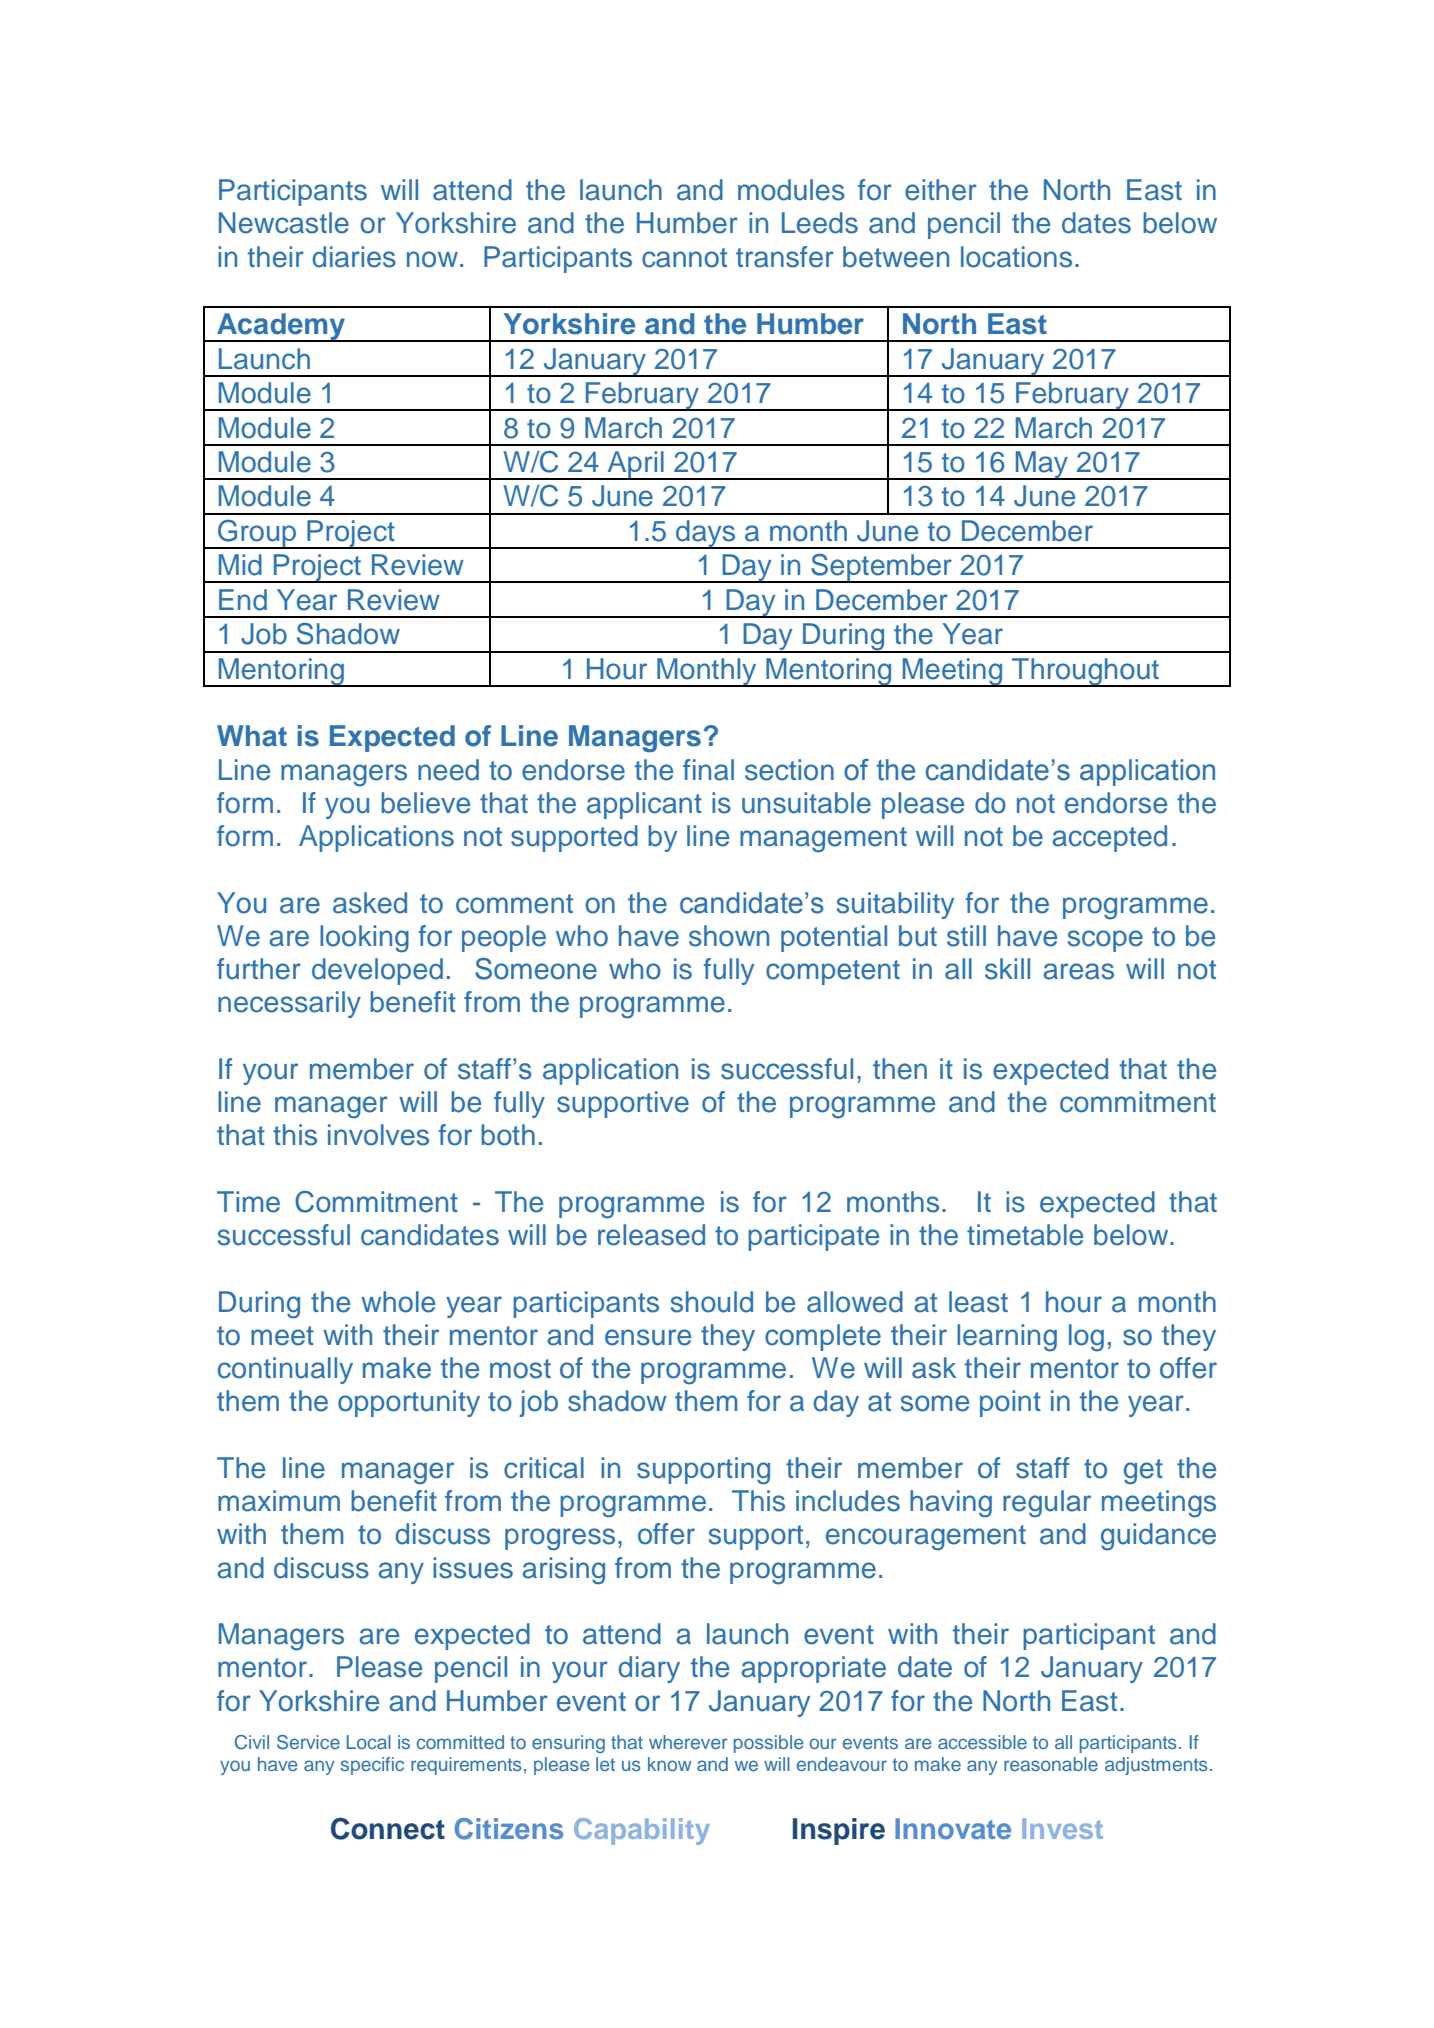 The height and width of the image is (2028, 1434). I want to click on specific, so click(372, 1766).
